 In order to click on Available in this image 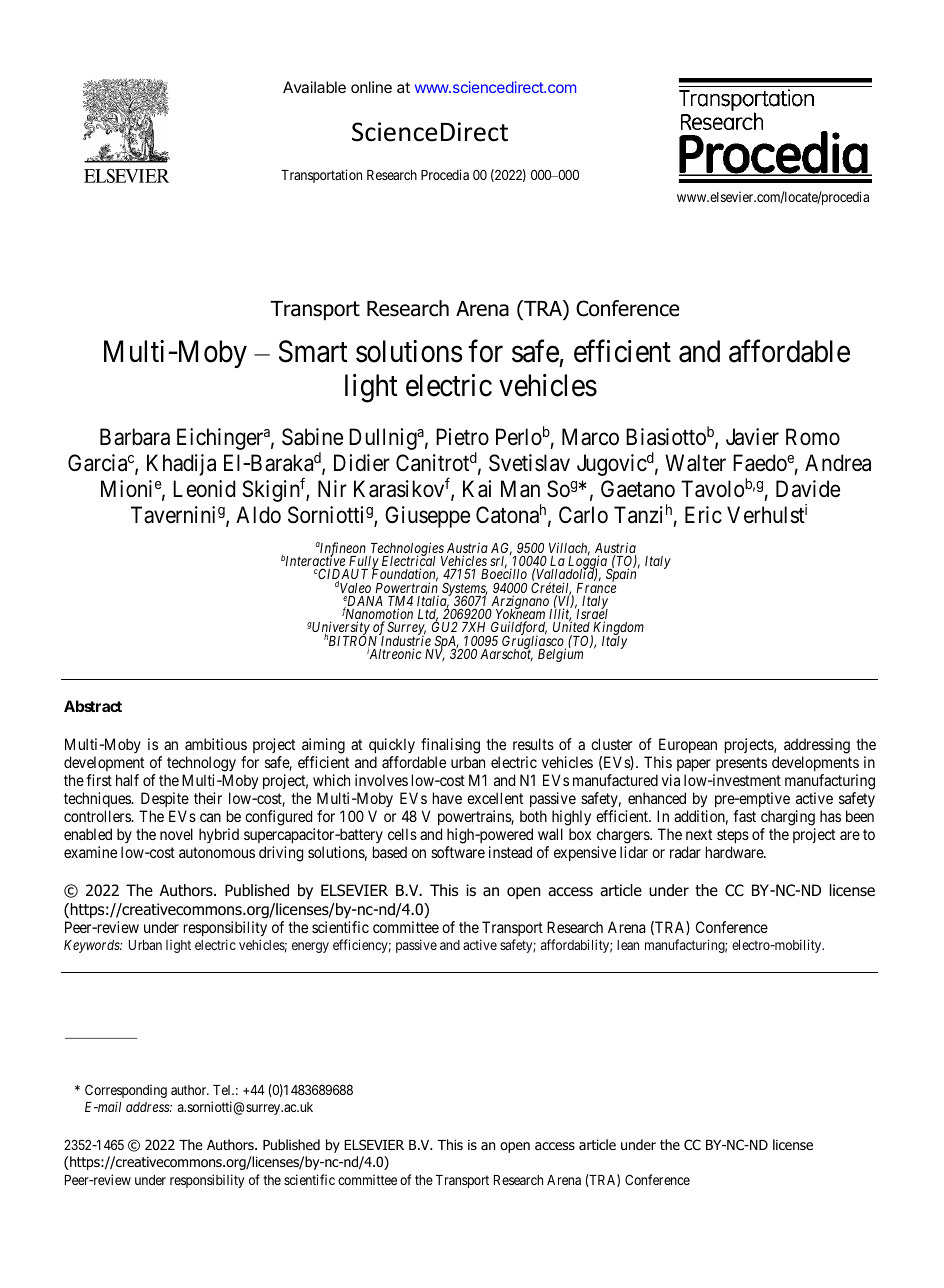, I will do `click(314, 87)`.
